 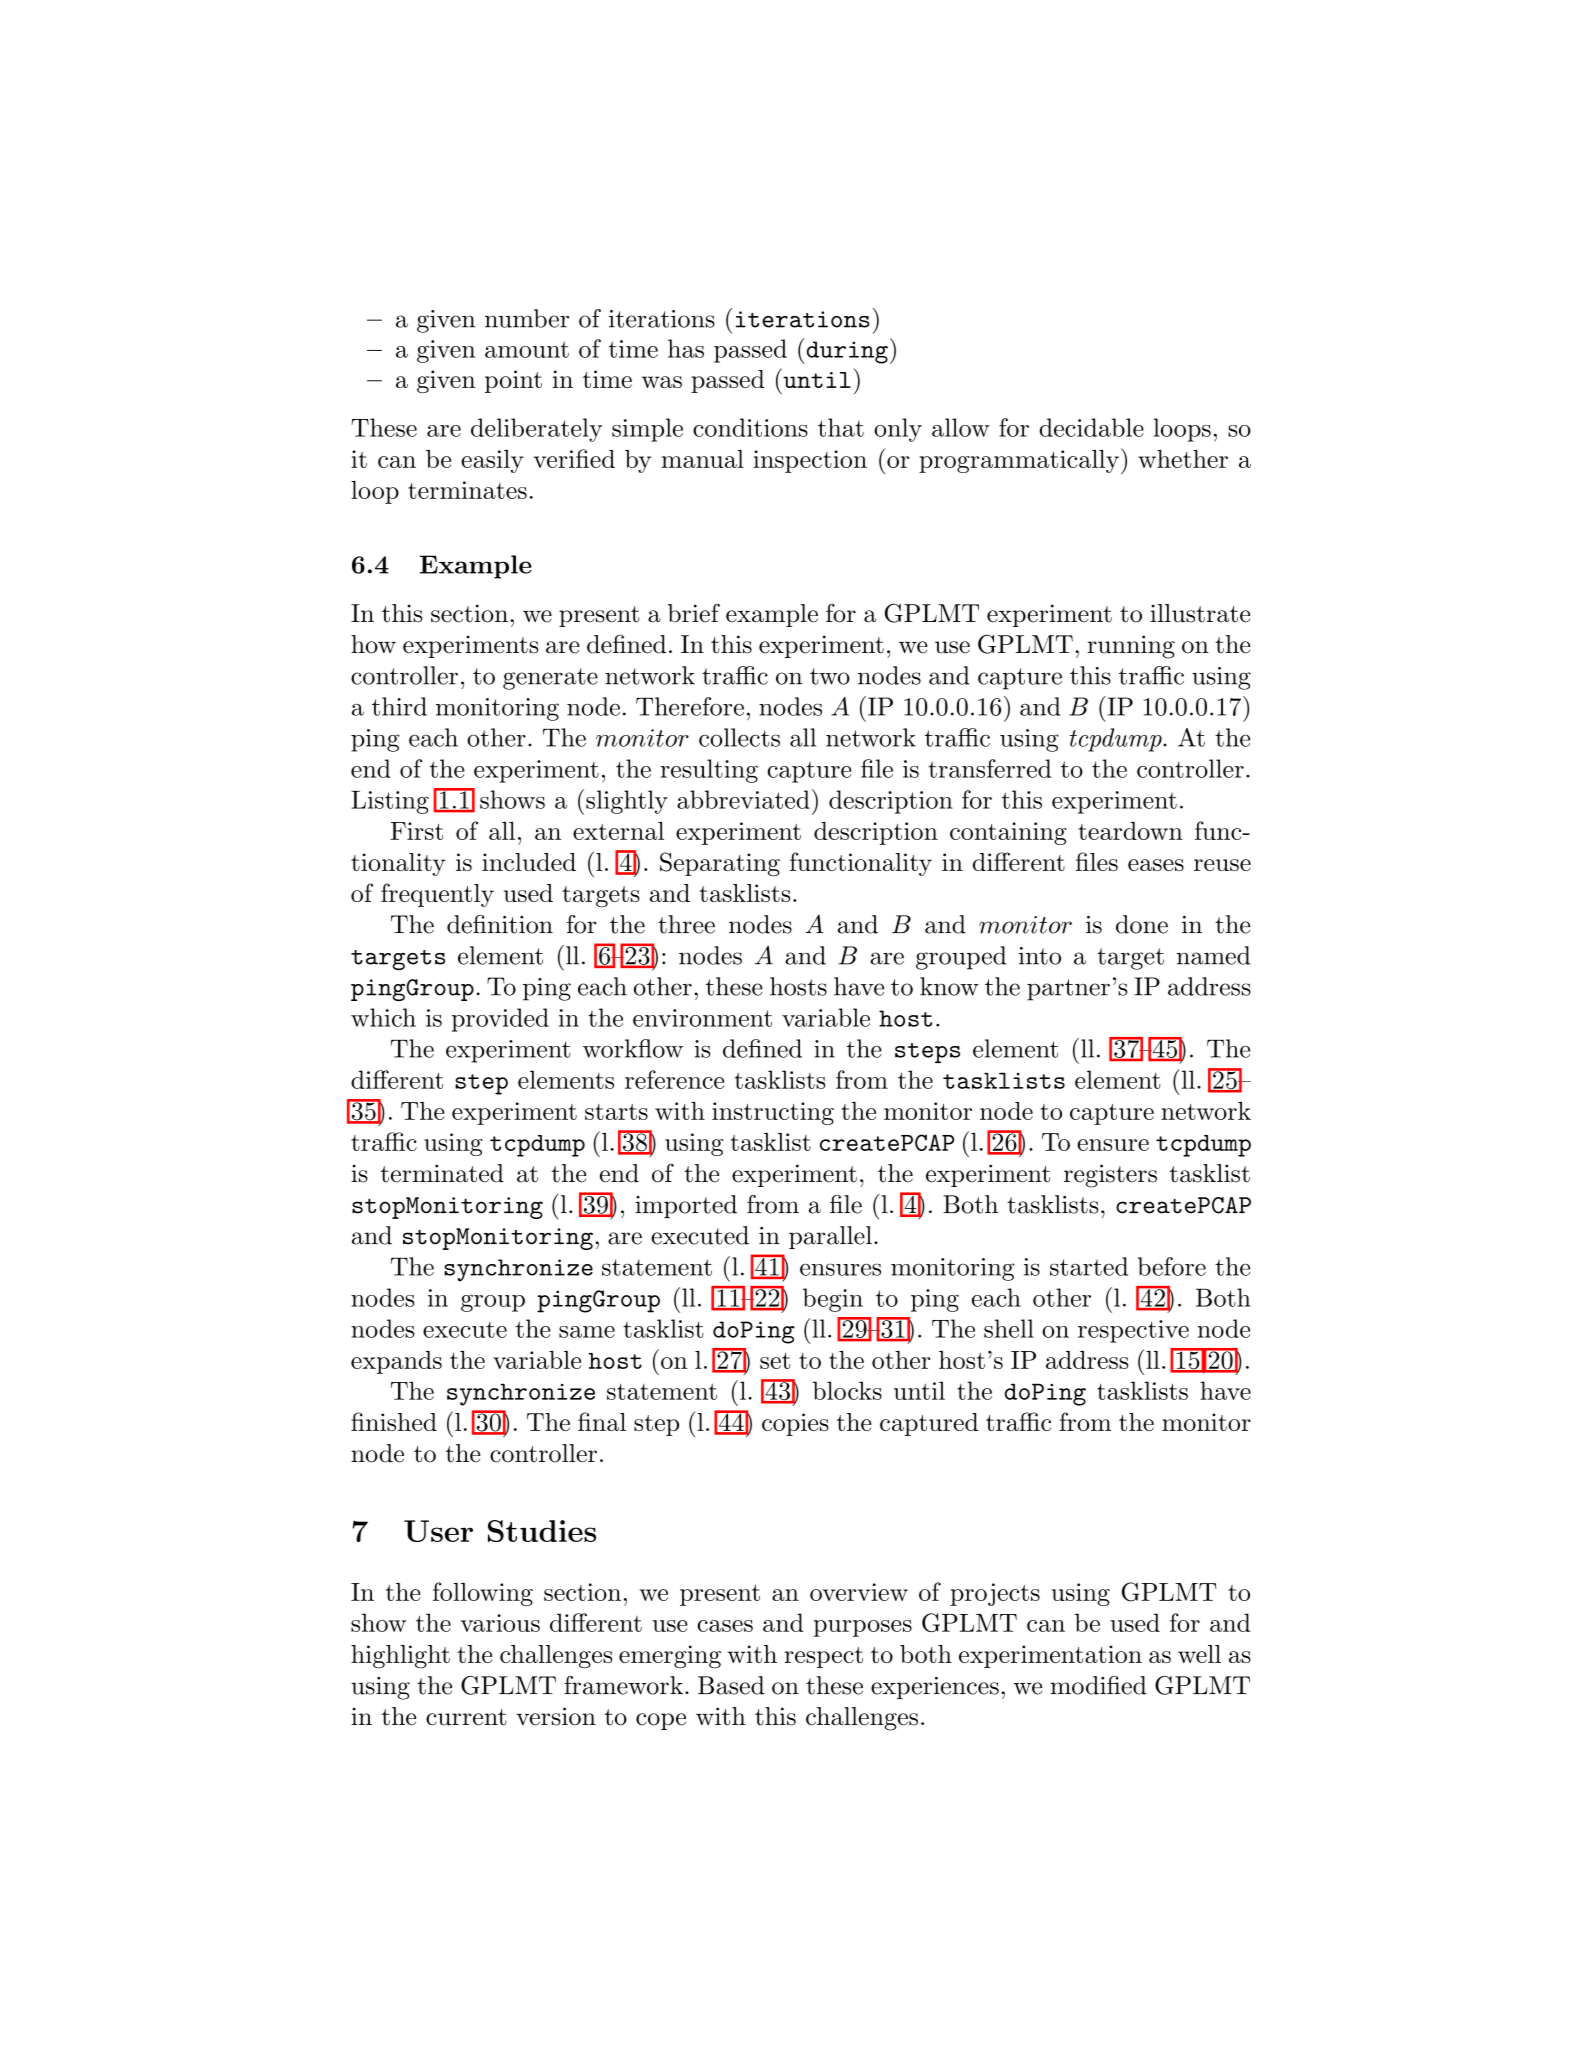 What do you see at coordinates (1091, 427) in the screenshot?
I see `decidable` at bounding box center [1091, 427].
